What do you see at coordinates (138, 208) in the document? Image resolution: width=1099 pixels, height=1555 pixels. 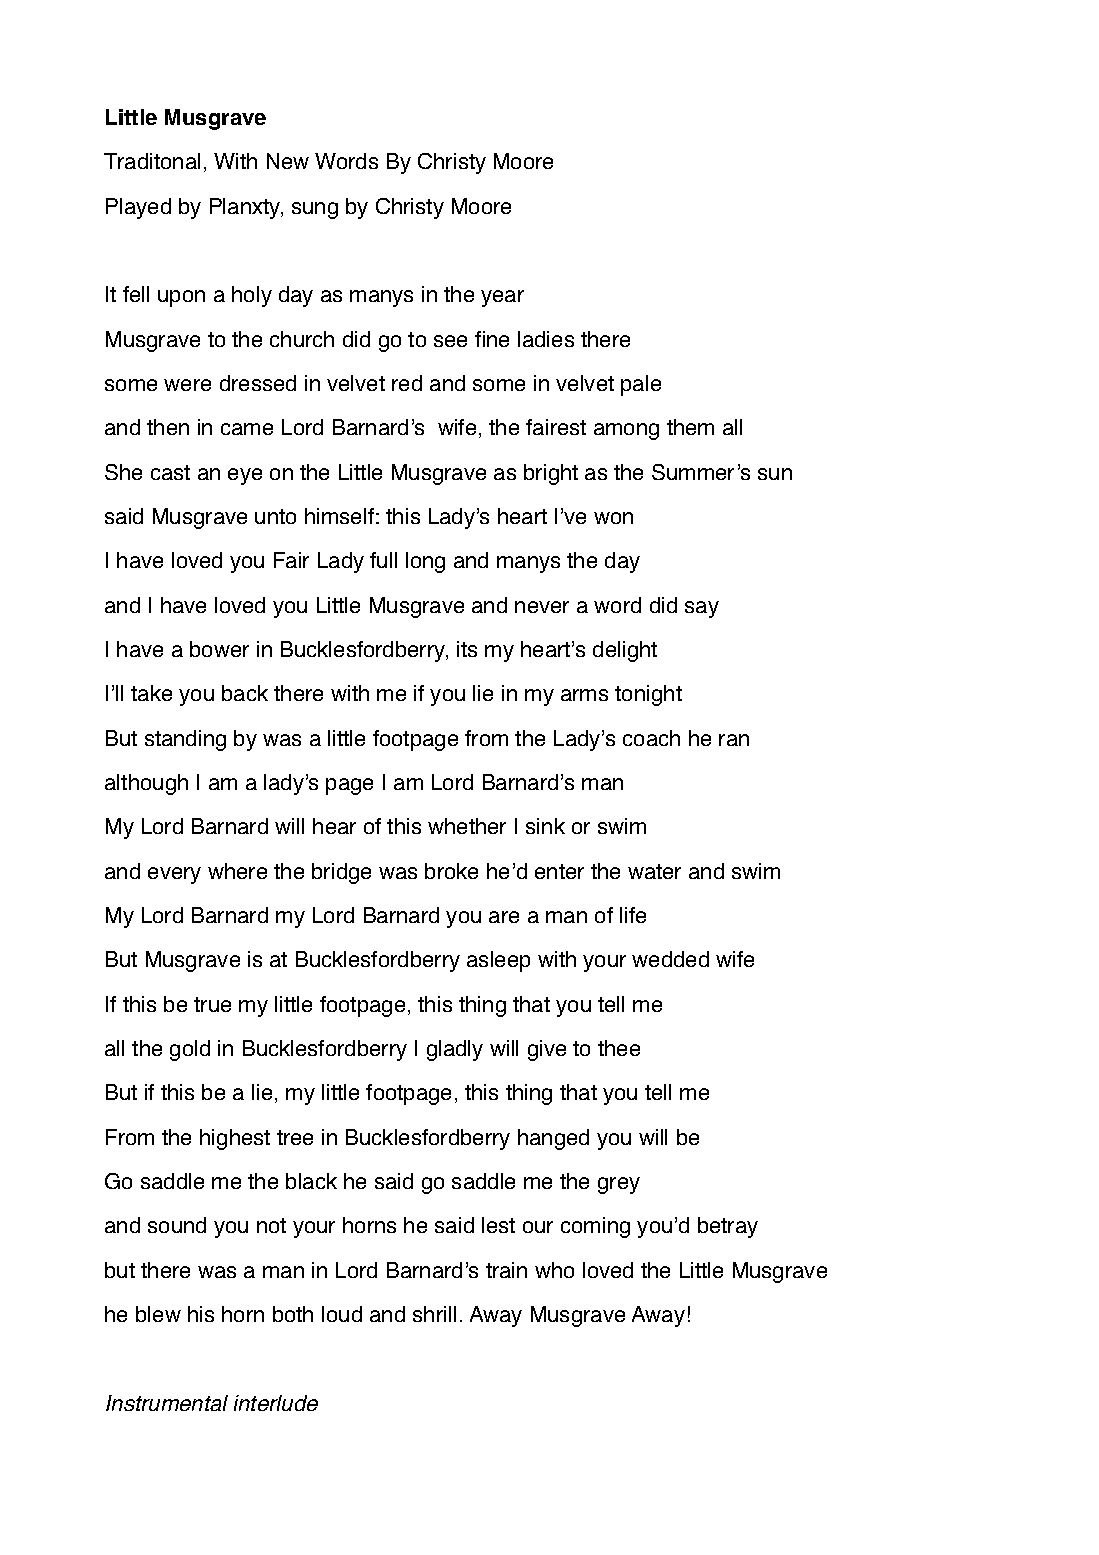 I see `Played` at bounding box center [138, 208].
